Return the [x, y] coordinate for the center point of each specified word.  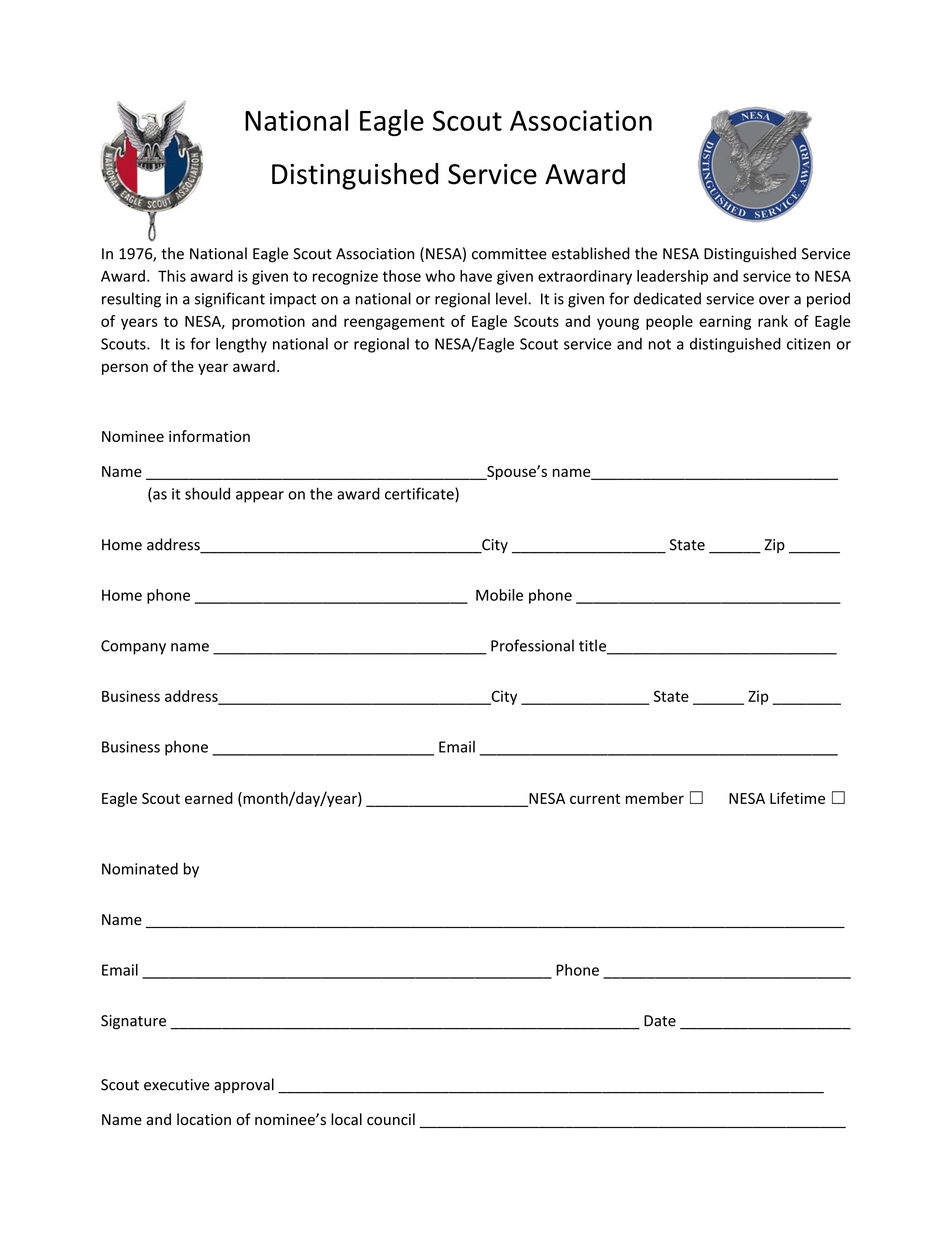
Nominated [140, 868]
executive [177, 1085]
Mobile [499, 595]
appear [260, 497]
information [209, 436]
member [655, 798]
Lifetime [797, 798]
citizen [808, 344]
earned [209, 798]
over [774, 300]
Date [660, 1021]
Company [133, 647]
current [595, 799]
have [476, 276]
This [172, 276]
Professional [532, 645]
